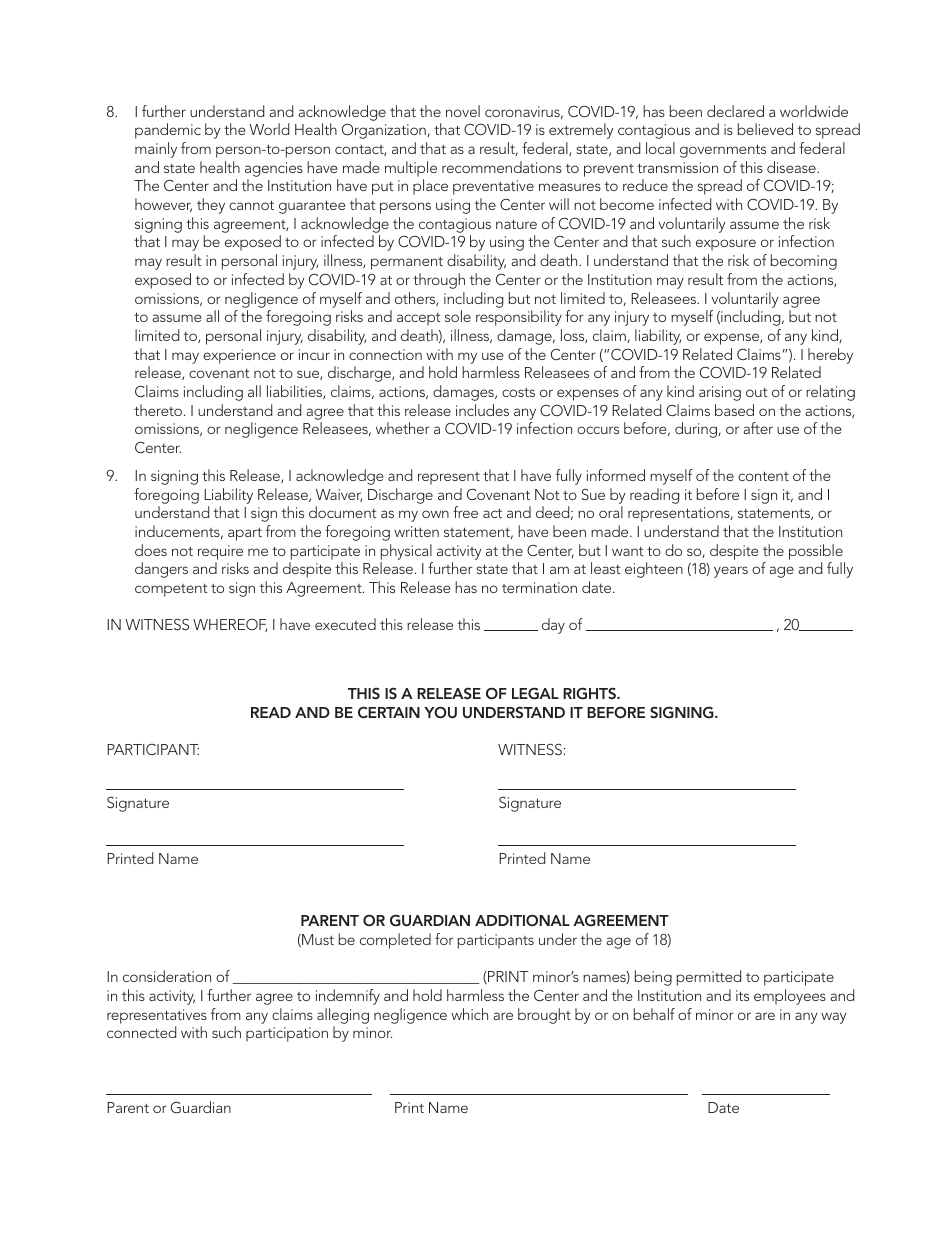 The width and height of the image is (952, 1233). Describe the element at coordinates (167, 976) in the image. I see `consideration` at that location.
